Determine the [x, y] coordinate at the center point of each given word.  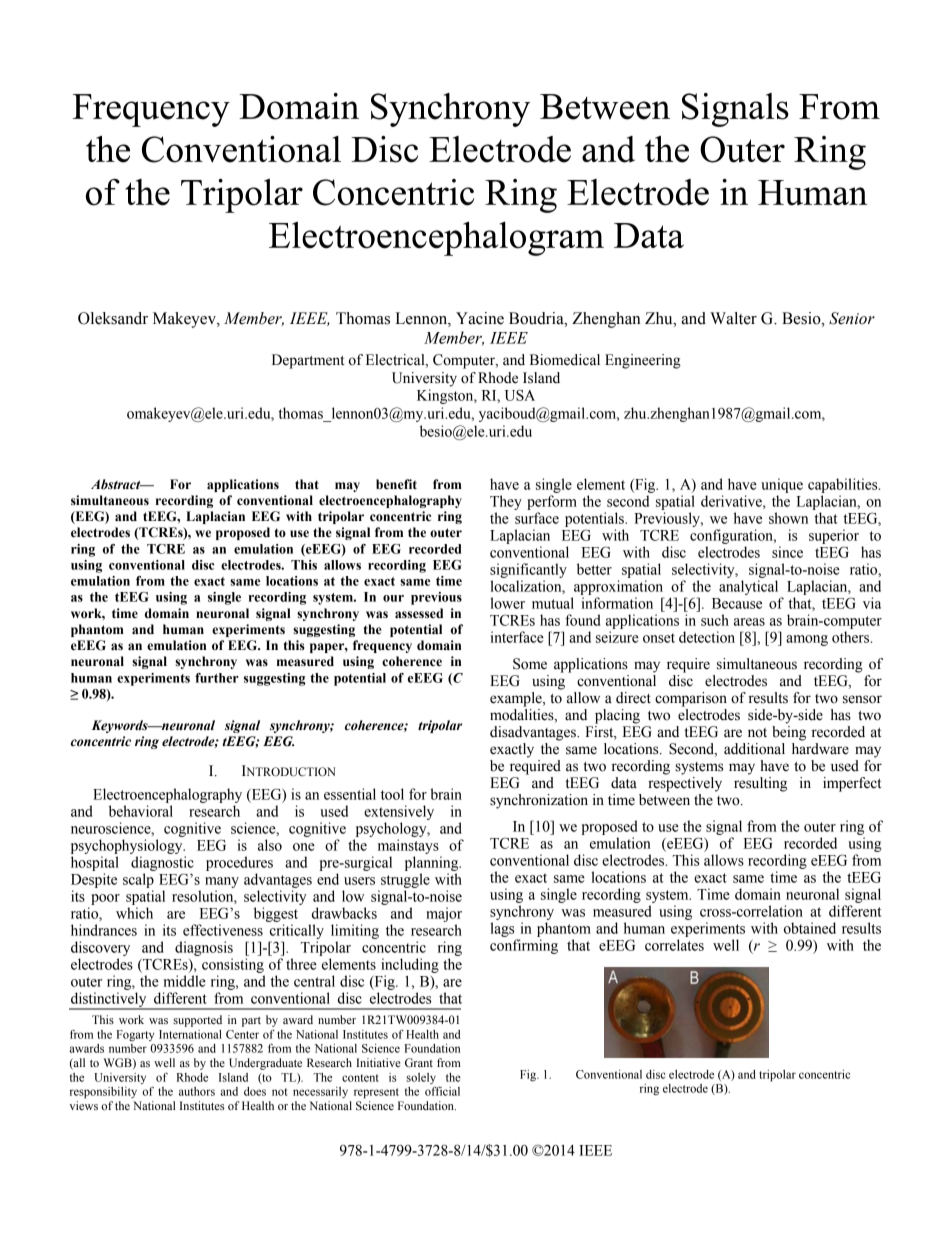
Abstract [117, 484]
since [787, 552]
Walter [733, 318]
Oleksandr [113, 318]
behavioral [141, 811]
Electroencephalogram [436, 238]
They [506, 502]
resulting [760, 784]
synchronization [539, 801]
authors [197, 1091]
